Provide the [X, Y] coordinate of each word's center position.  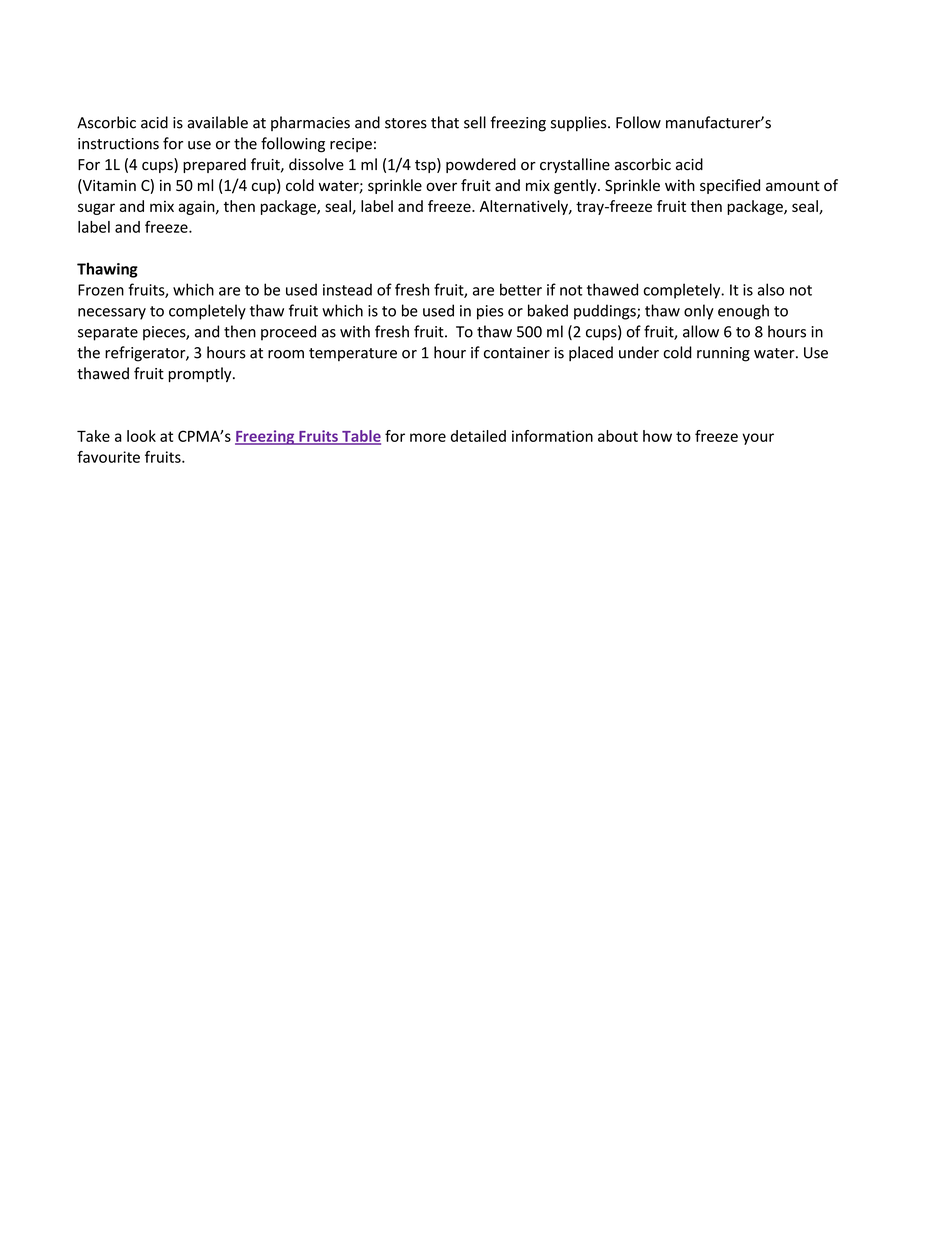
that [445, 122]
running [723, 354]
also [771, 289]
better [521, 289]
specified [730, 186]
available [218, 122]
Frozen [101, 290]
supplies [580, 124]
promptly [201, 374]
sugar [96, 209]
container [517, 353]
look [141, 436]
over [441, 186]
